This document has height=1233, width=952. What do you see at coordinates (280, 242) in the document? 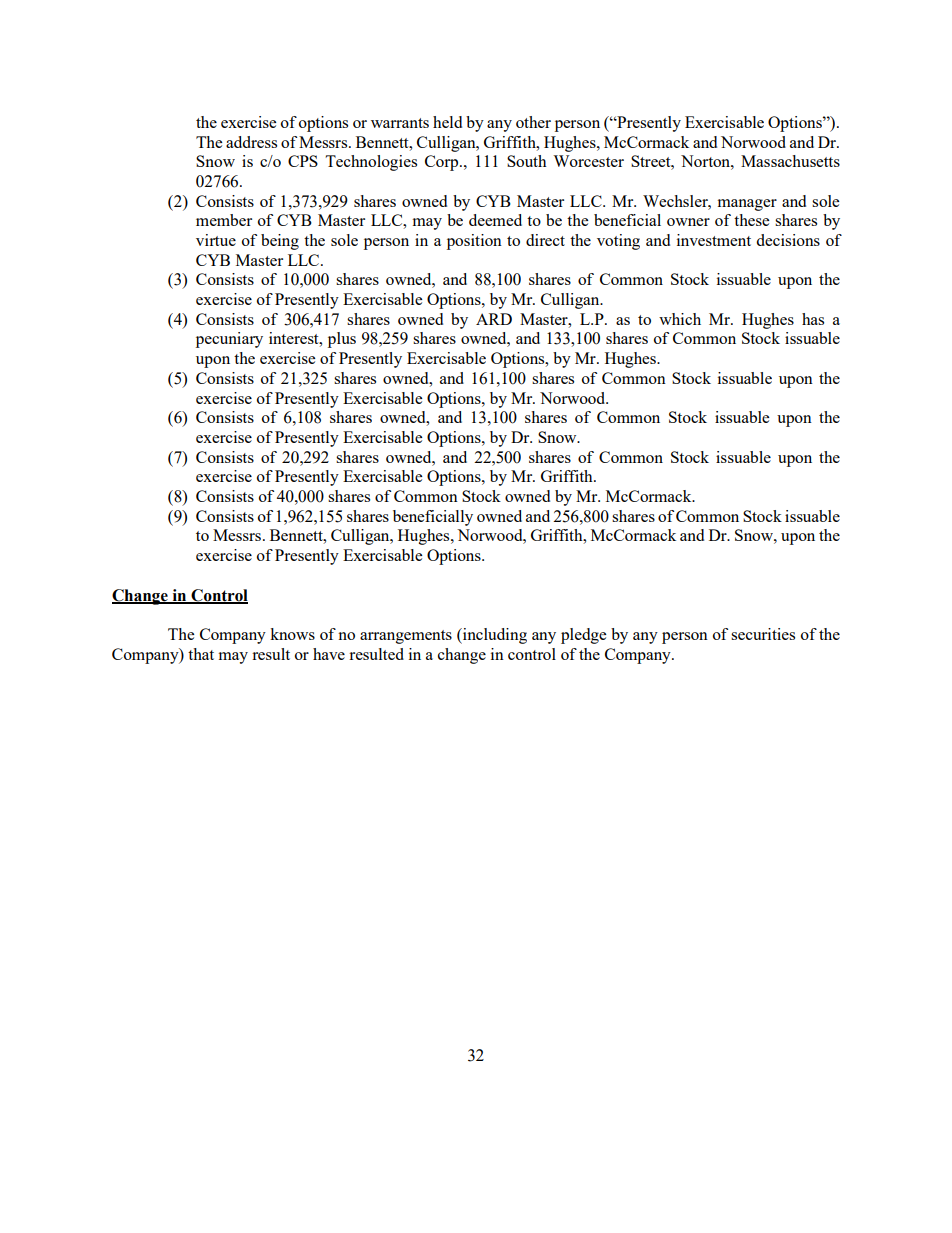
I see `being` at bounding box center [280, 242].
